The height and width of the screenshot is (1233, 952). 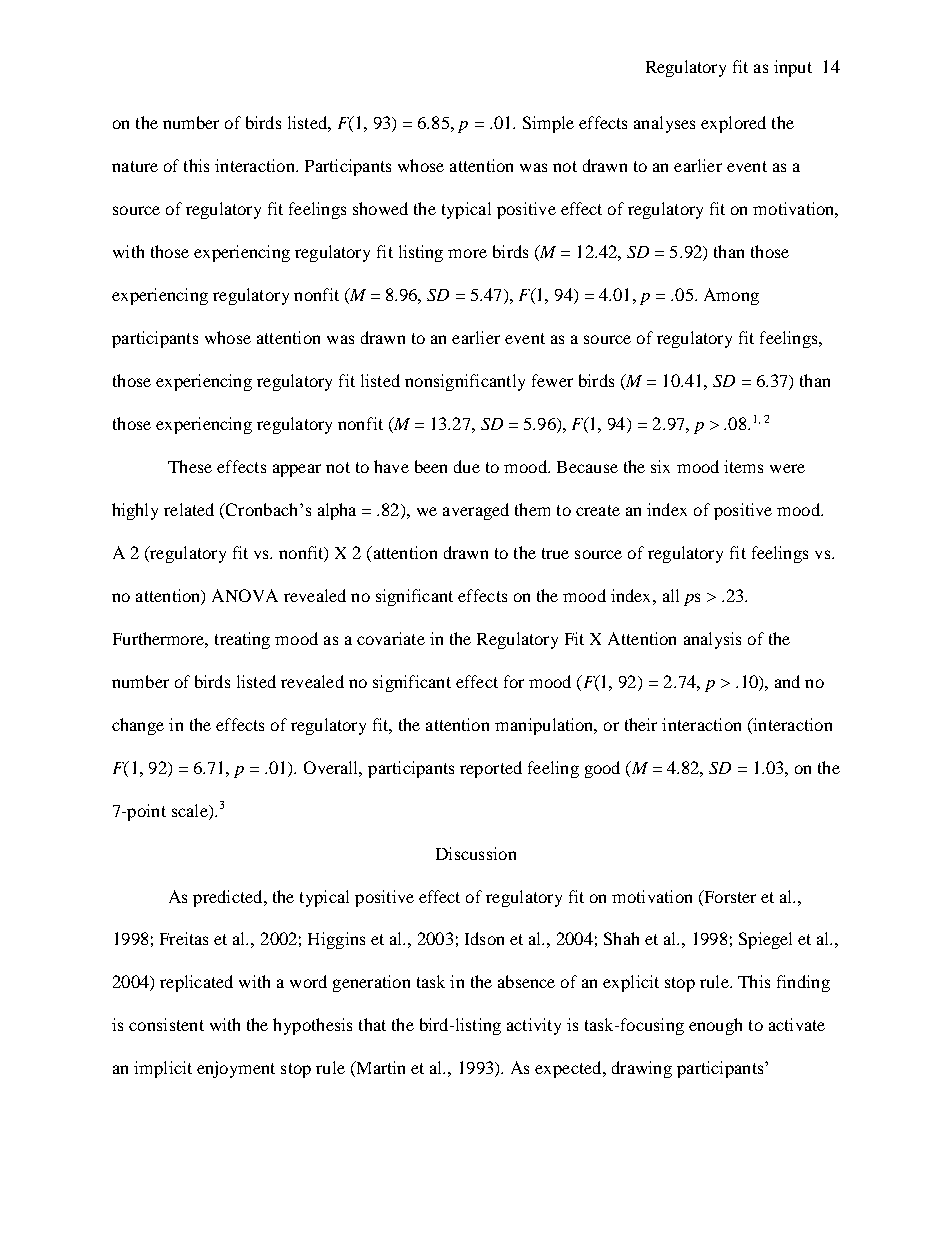 What do you see at coordinates (138, 726) in the screenshot?
I see `change` at bounding box center [138, 726].
